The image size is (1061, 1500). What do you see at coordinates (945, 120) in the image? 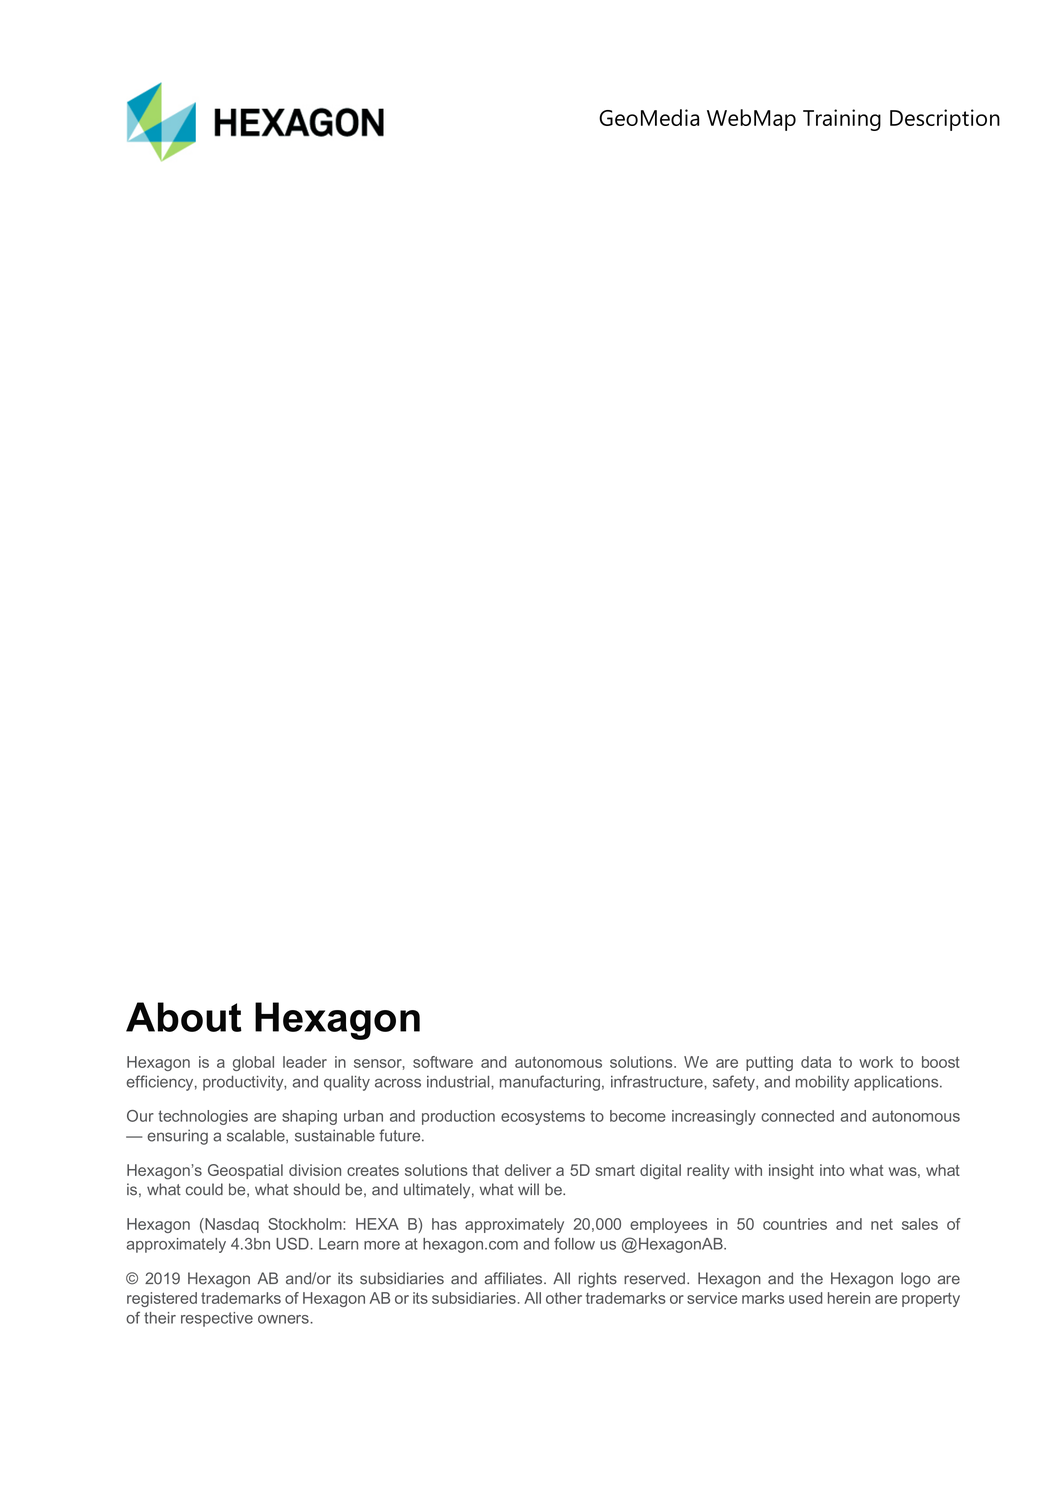
I see `Description` at bounding box center [945, 120].
